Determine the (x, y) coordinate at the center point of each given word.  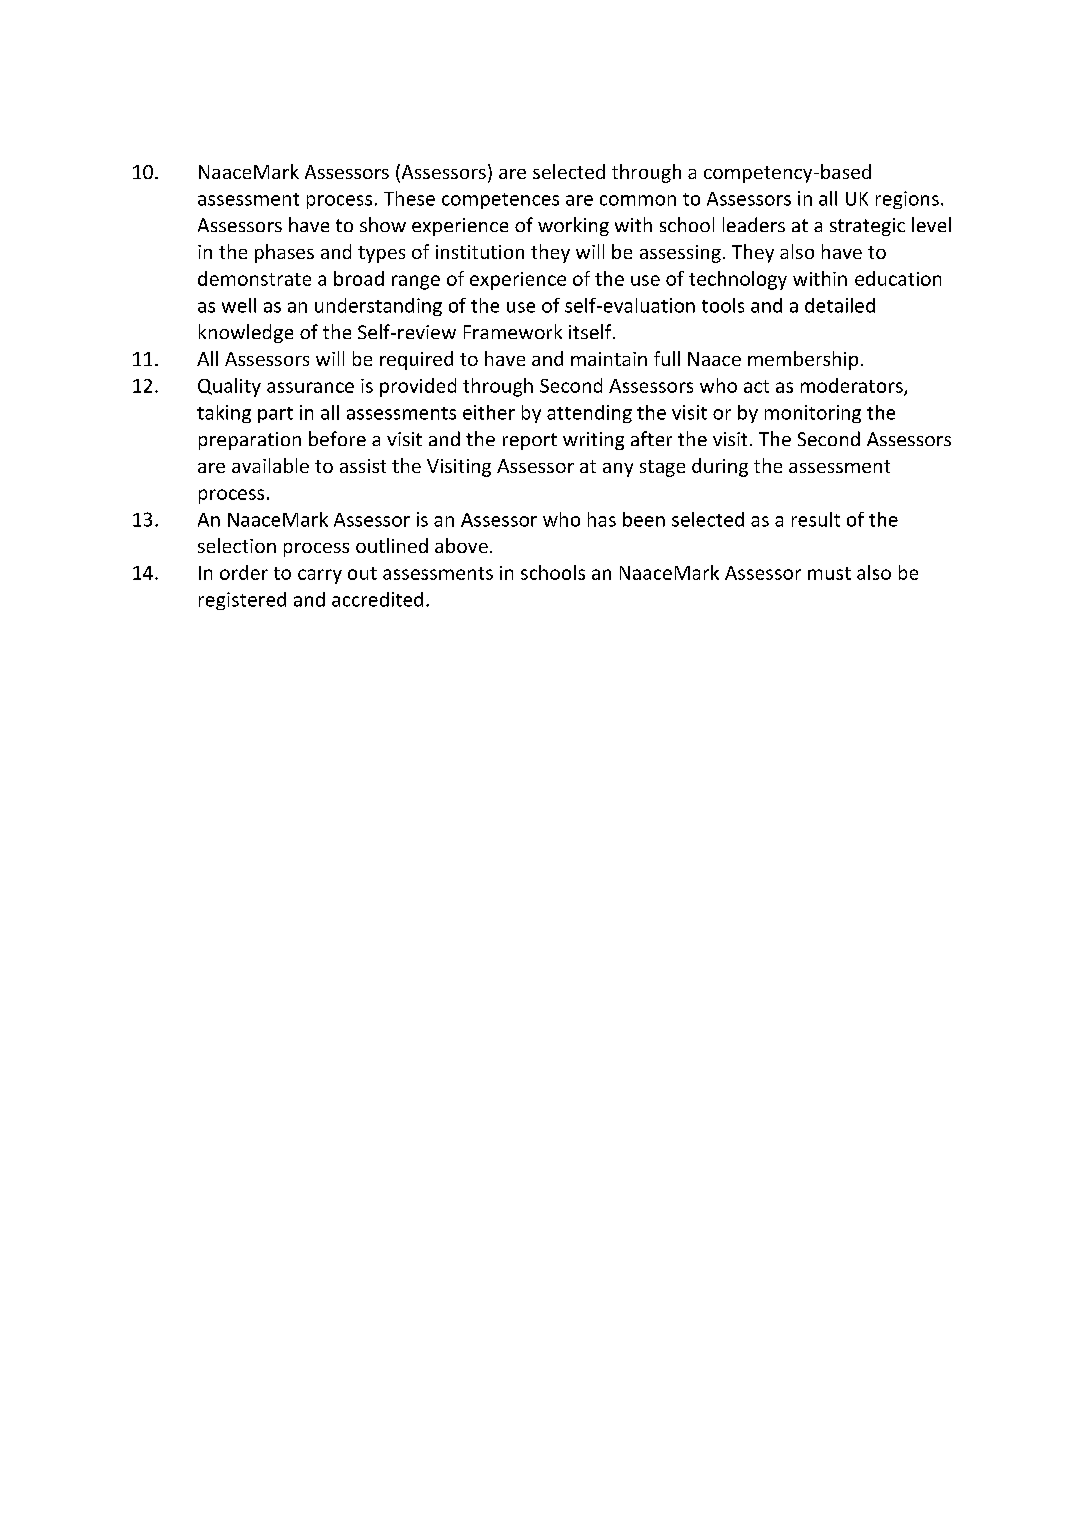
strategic (867, 227)
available (270, 465)
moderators (853, 386)
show (383, 224)
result (816, 519)
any (618, 470)
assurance (310, 387)
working (573, 226)
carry (320, 576)
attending (589, 414)
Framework (513, 331)
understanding (378, 307)
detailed (840, 305)
